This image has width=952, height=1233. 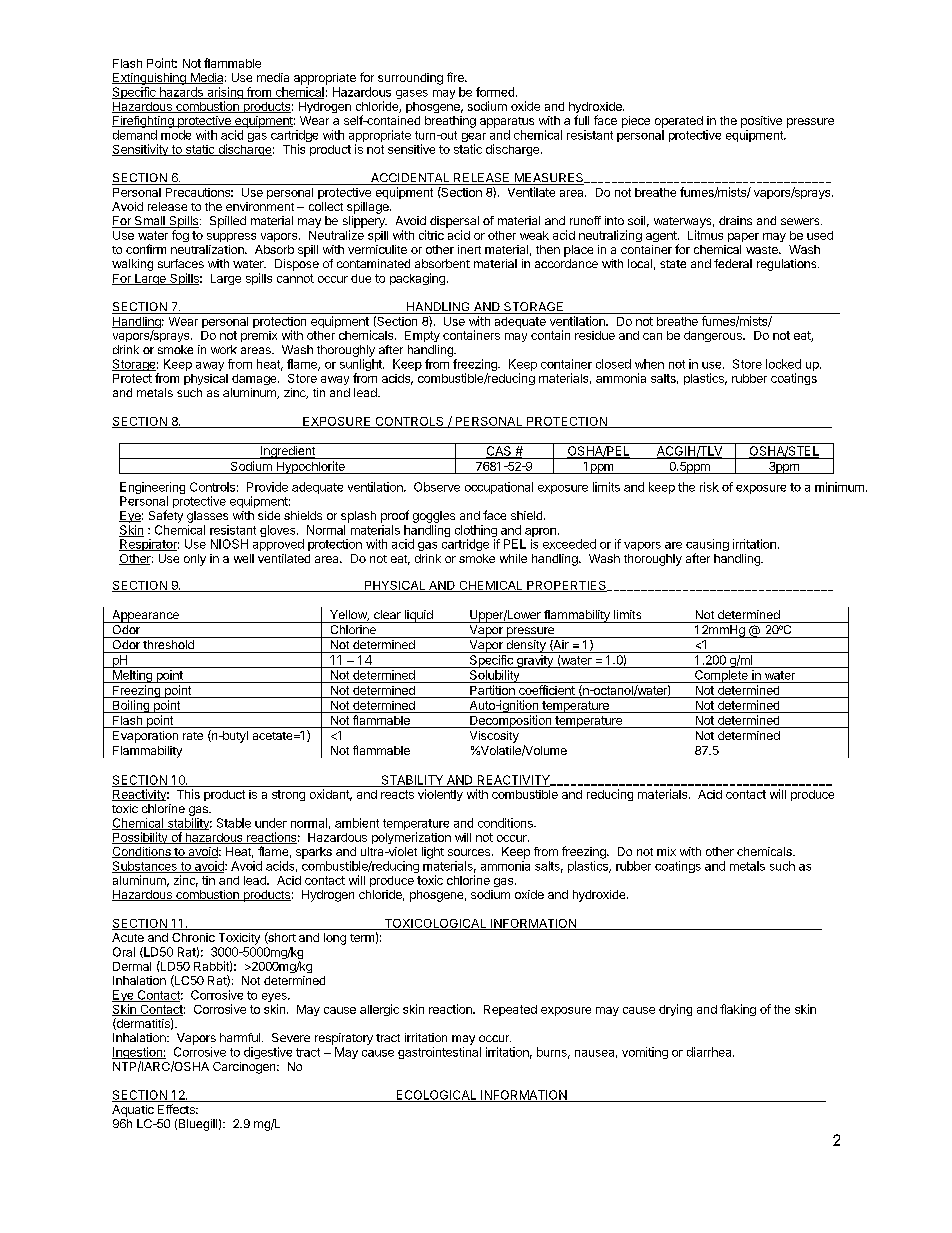 What do you see at coordinates (738, 1010) in the image?
I see `flaking` at bounding box center [738, 1010].
